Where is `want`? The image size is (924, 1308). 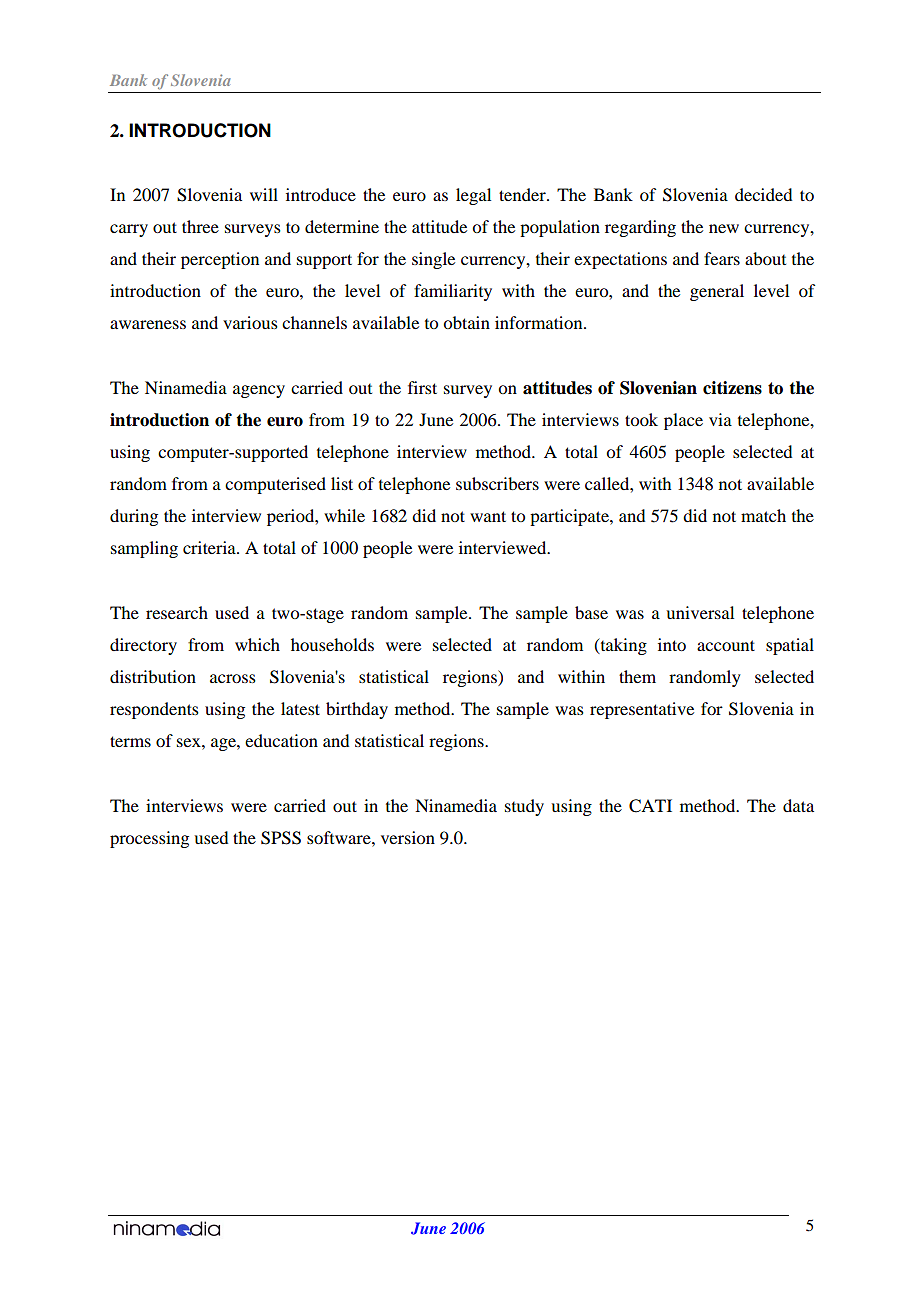 want is located at coordinates (488, 516).
